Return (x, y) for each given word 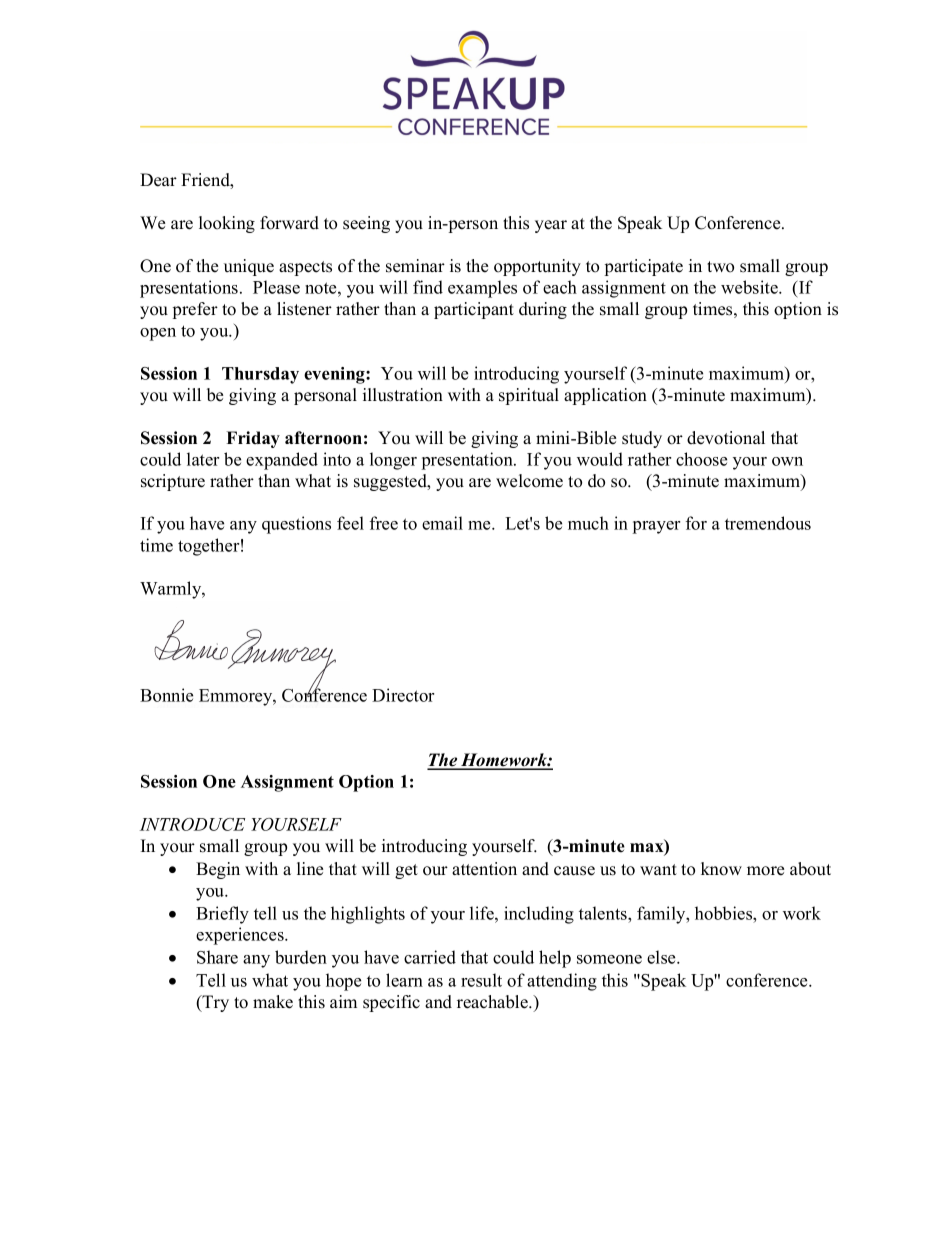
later (203, 459)
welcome (529, 481)
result (481, 980)
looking (227, 224)
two (720, 267)
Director (403, 695)
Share (217, 957)
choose (701, 459)
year (551, 226)
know (721, 869)
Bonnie (166, 695)
